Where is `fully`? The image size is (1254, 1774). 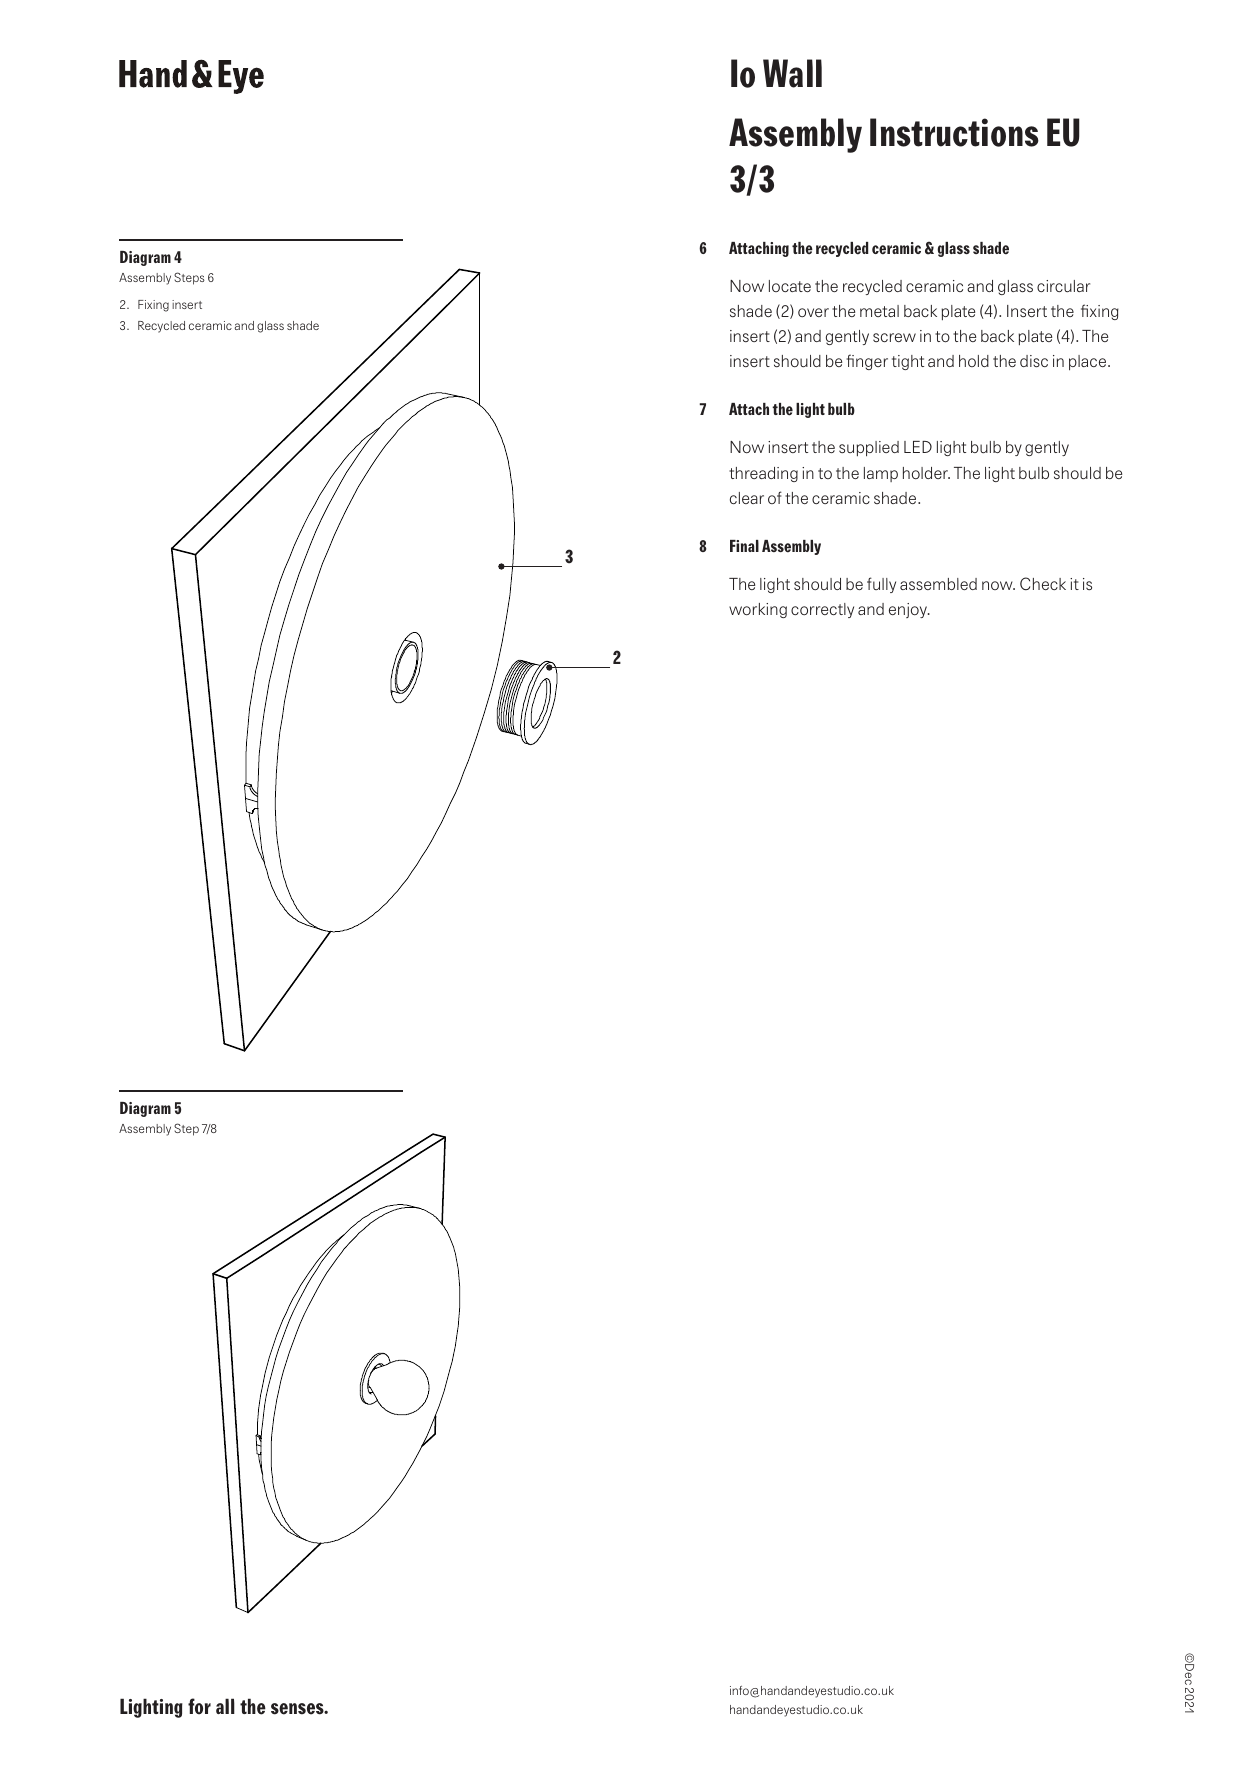
fully is located at coordinates (881, 585).
